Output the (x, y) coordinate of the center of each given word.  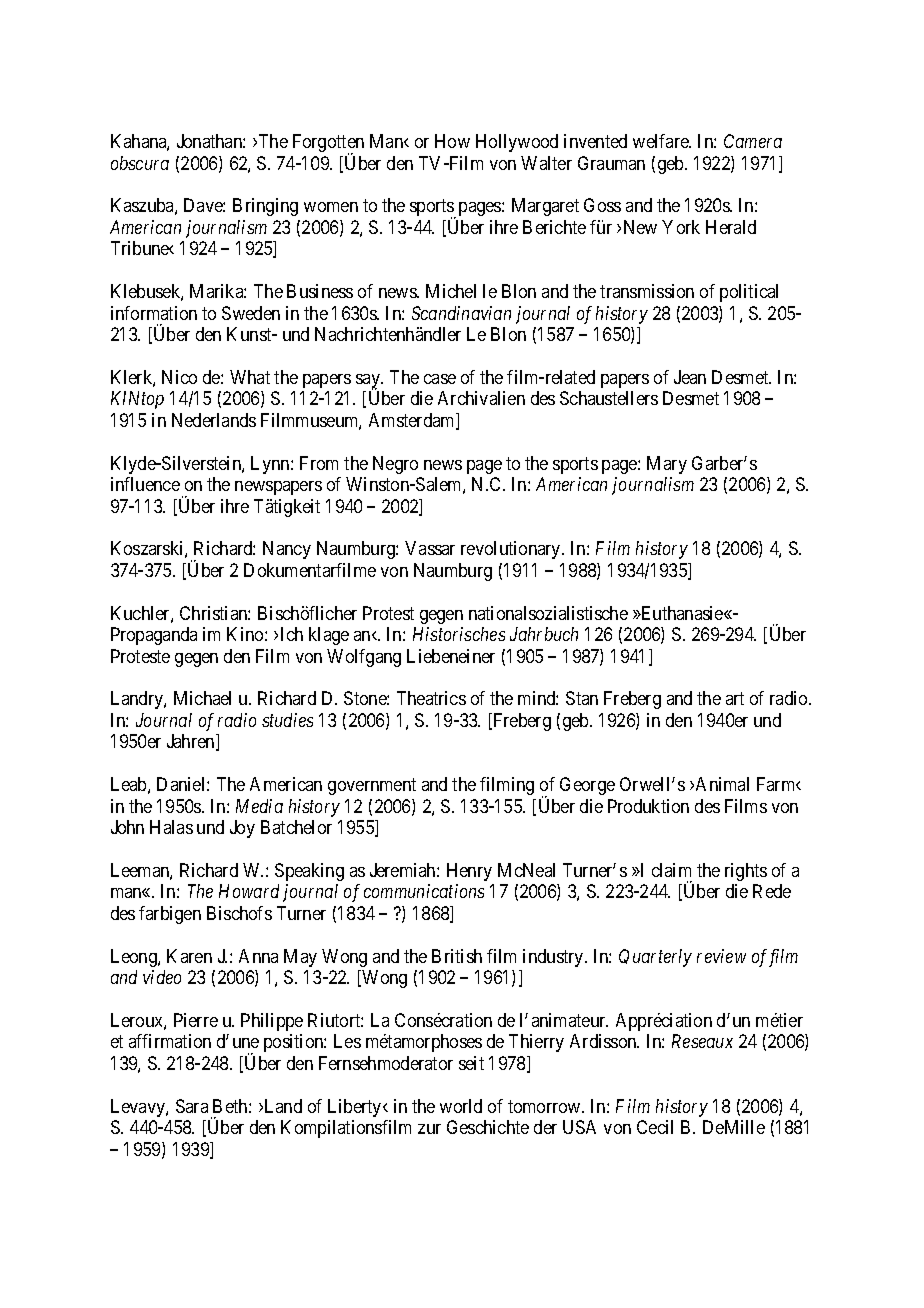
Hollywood (517, 143)
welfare (662, 141)
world (461, 1106)
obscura (140, 163)
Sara (192, 1106)
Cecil (655, 1127)
